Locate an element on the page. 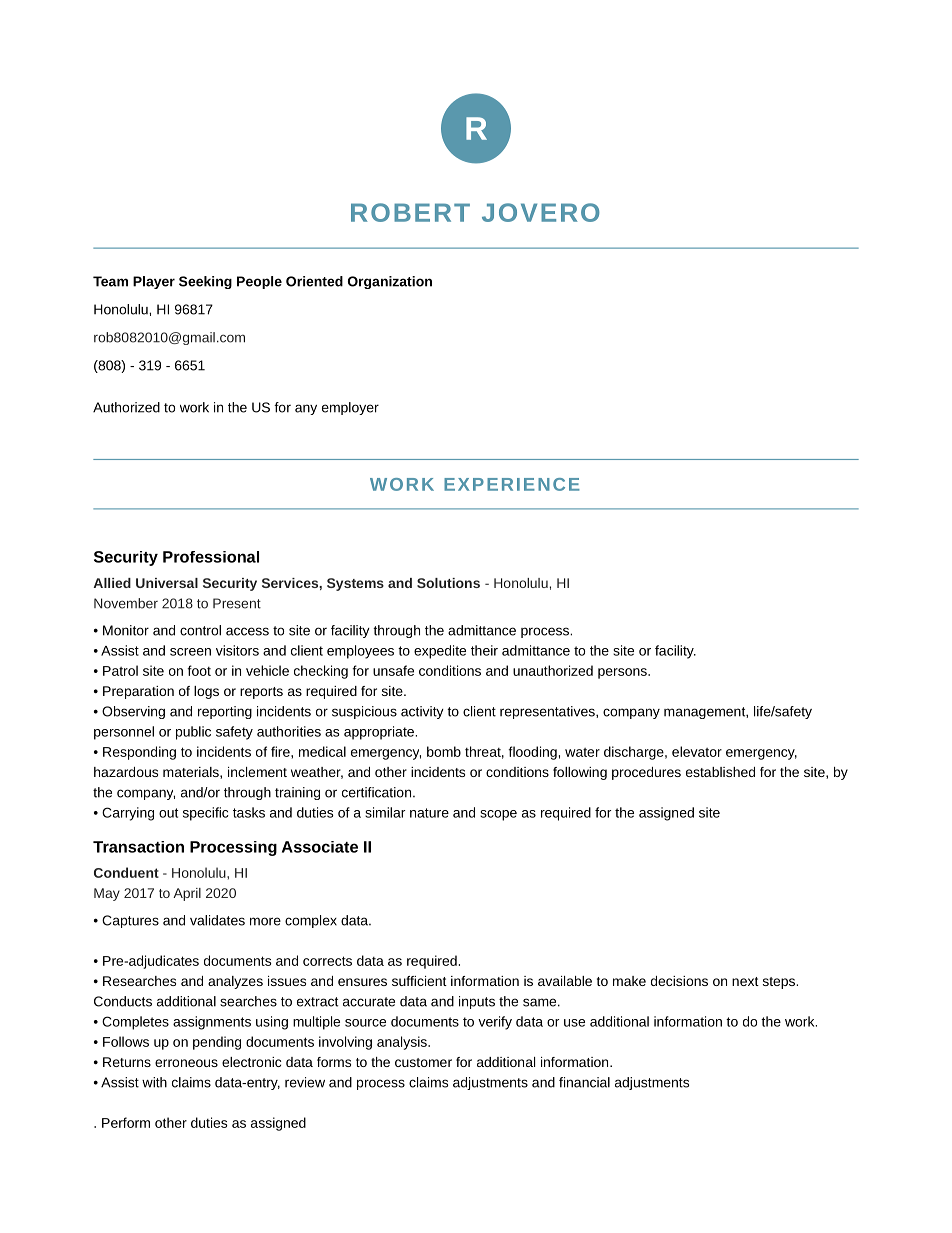 The height and width of the document is (1233, 952). customer is located at coordinates (423, 1062).
